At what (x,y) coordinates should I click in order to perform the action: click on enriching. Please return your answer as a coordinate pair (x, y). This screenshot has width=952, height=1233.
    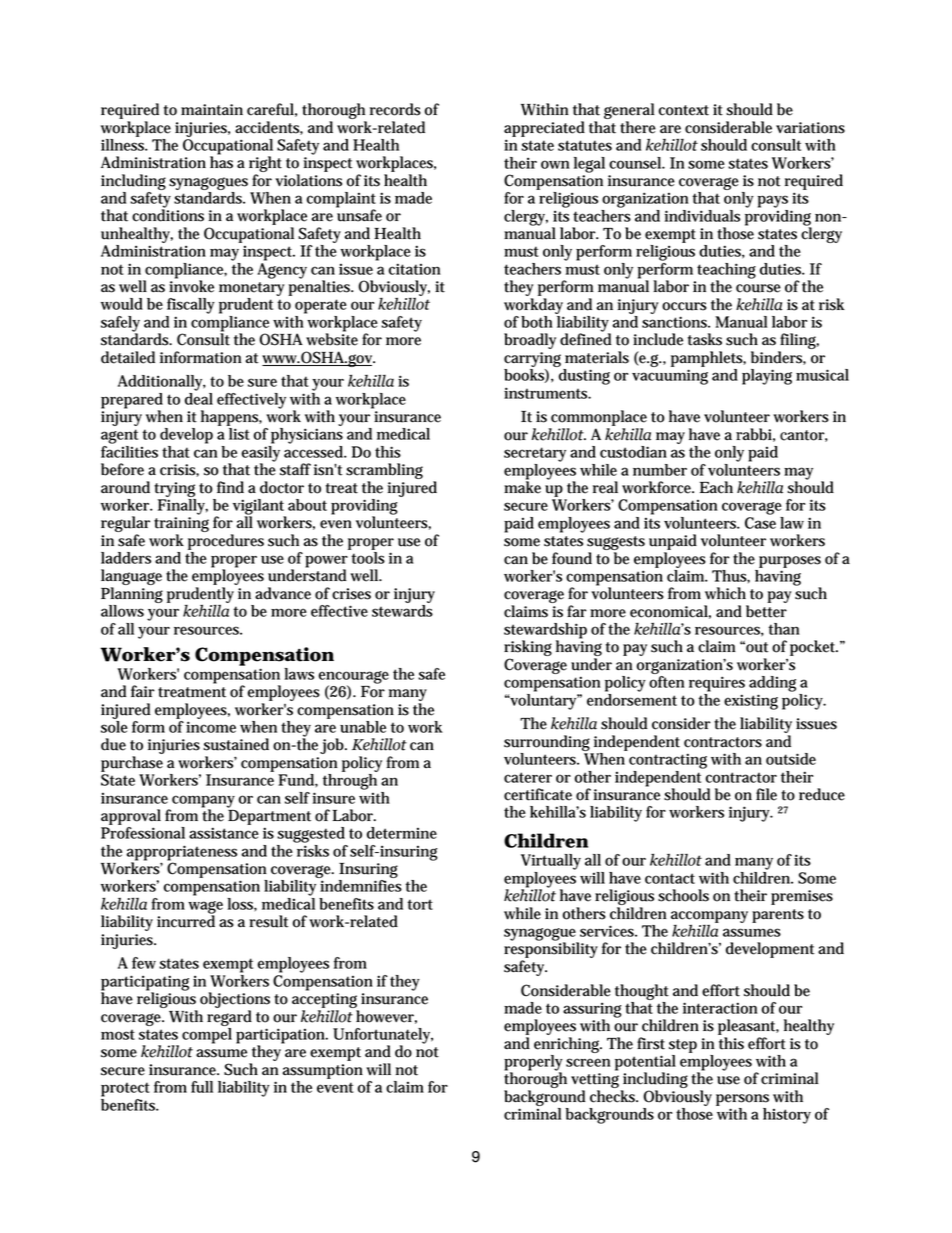
    Looking at the image, I should click on (568, 1045).
